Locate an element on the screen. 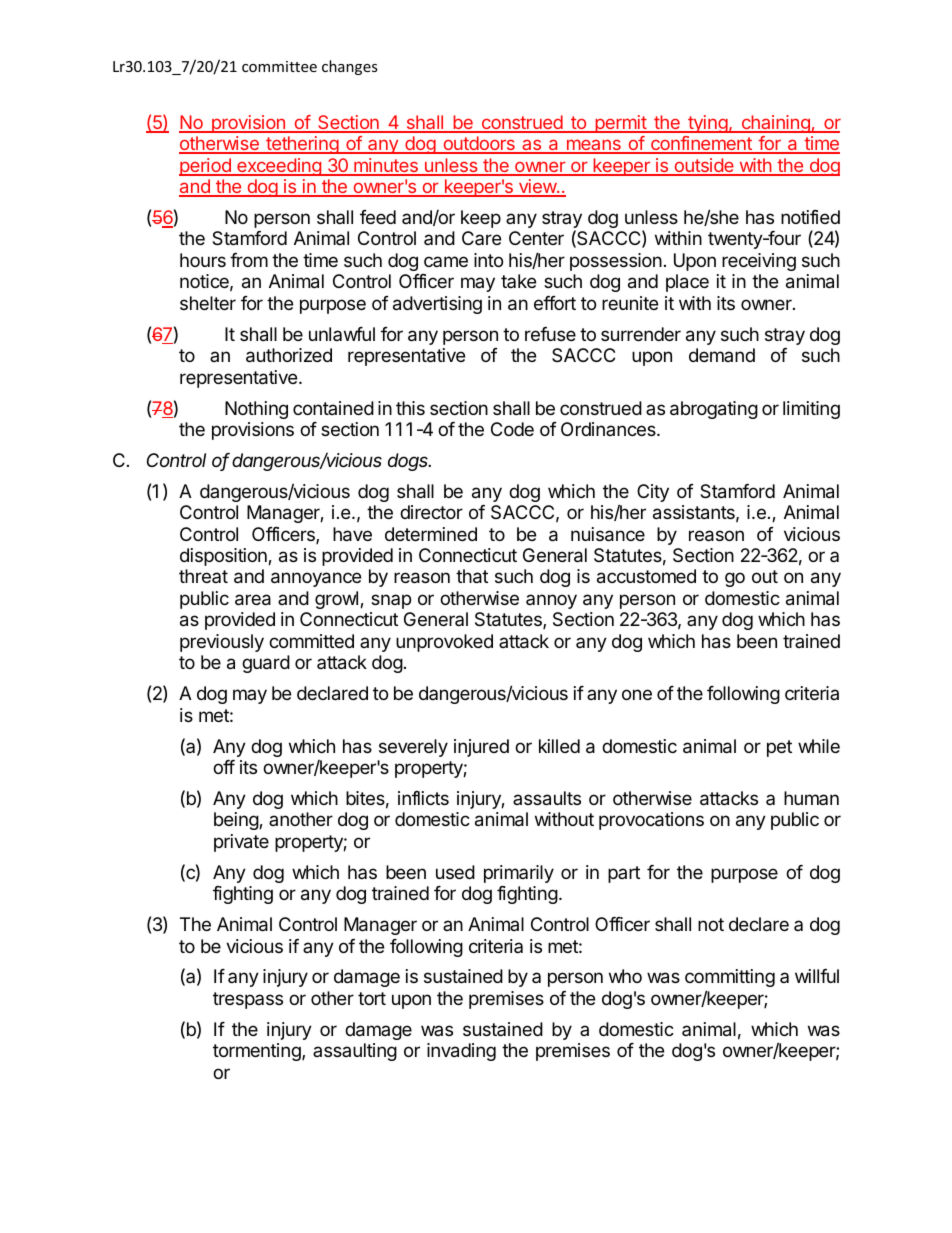 The height and width of the screenshot is (1233, 952). primarily is located at coordinates (519, 874).
